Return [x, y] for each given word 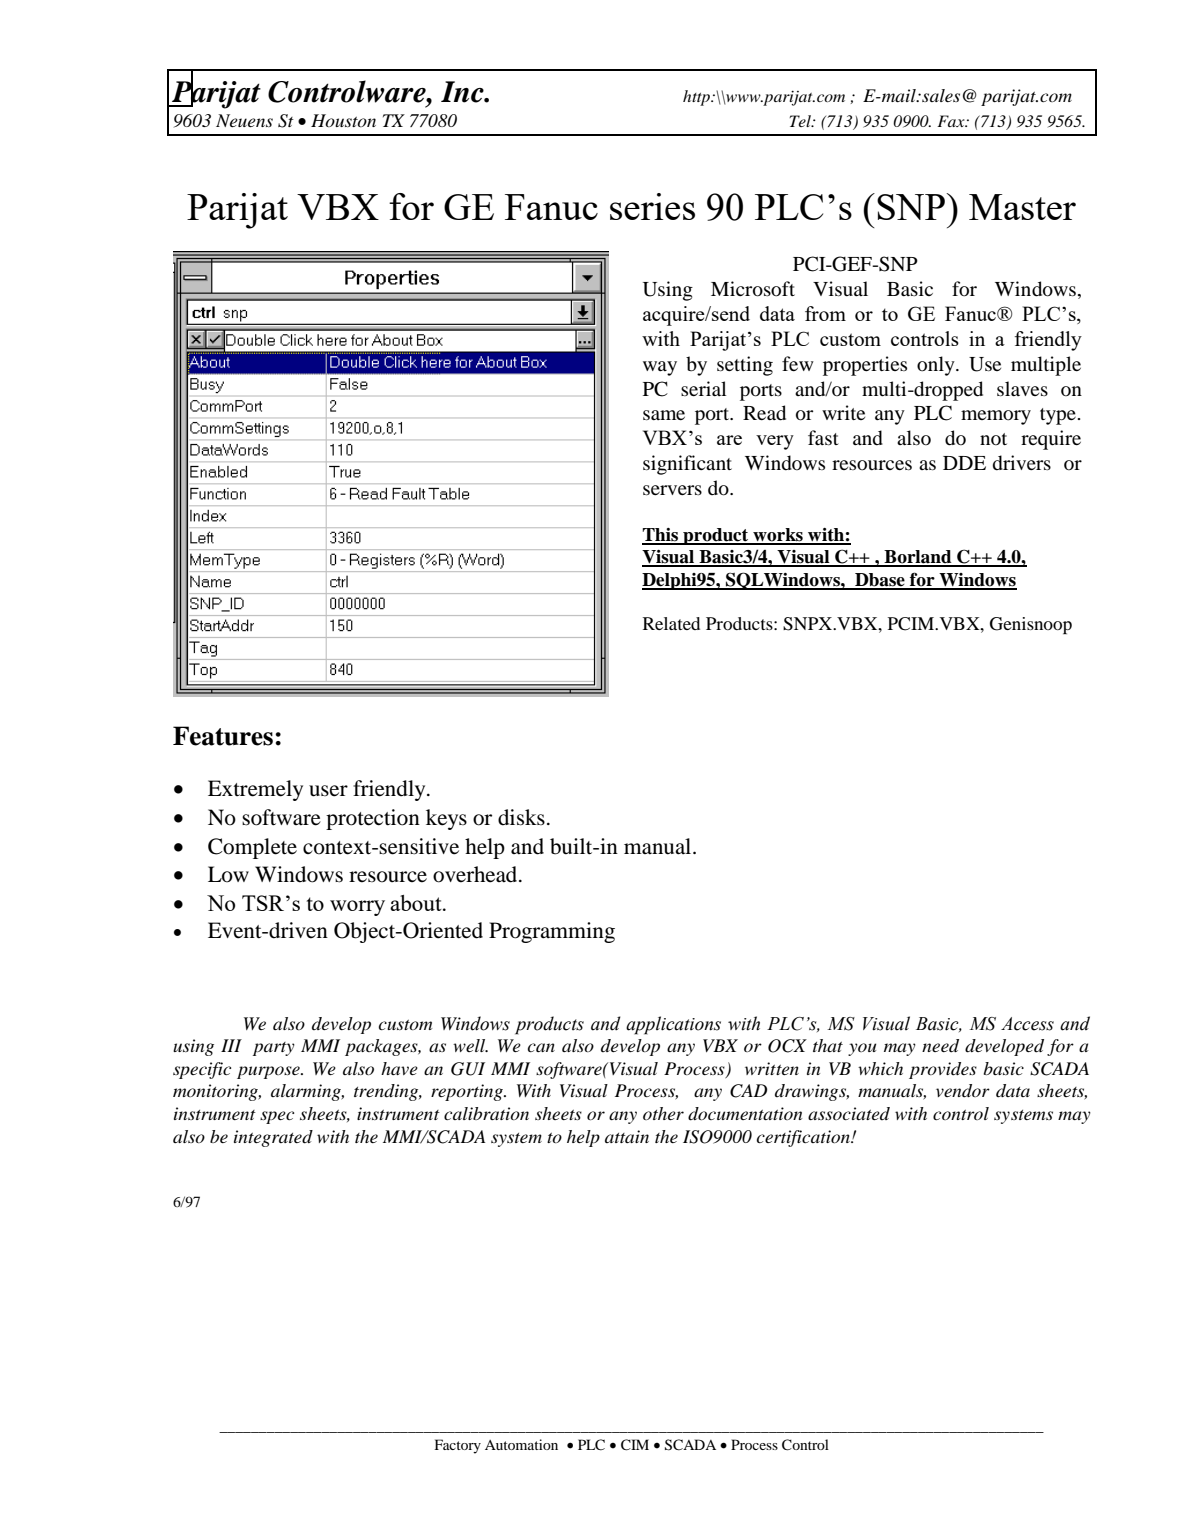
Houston [343, 120]
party [274, 1049]
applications [673, 1025]
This [661, 536]
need [940, 1046]
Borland [918, 558]
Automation [521, 1444]
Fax [952, 121]
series [652, 206]
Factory [458, 1446]
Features [223, 736]
